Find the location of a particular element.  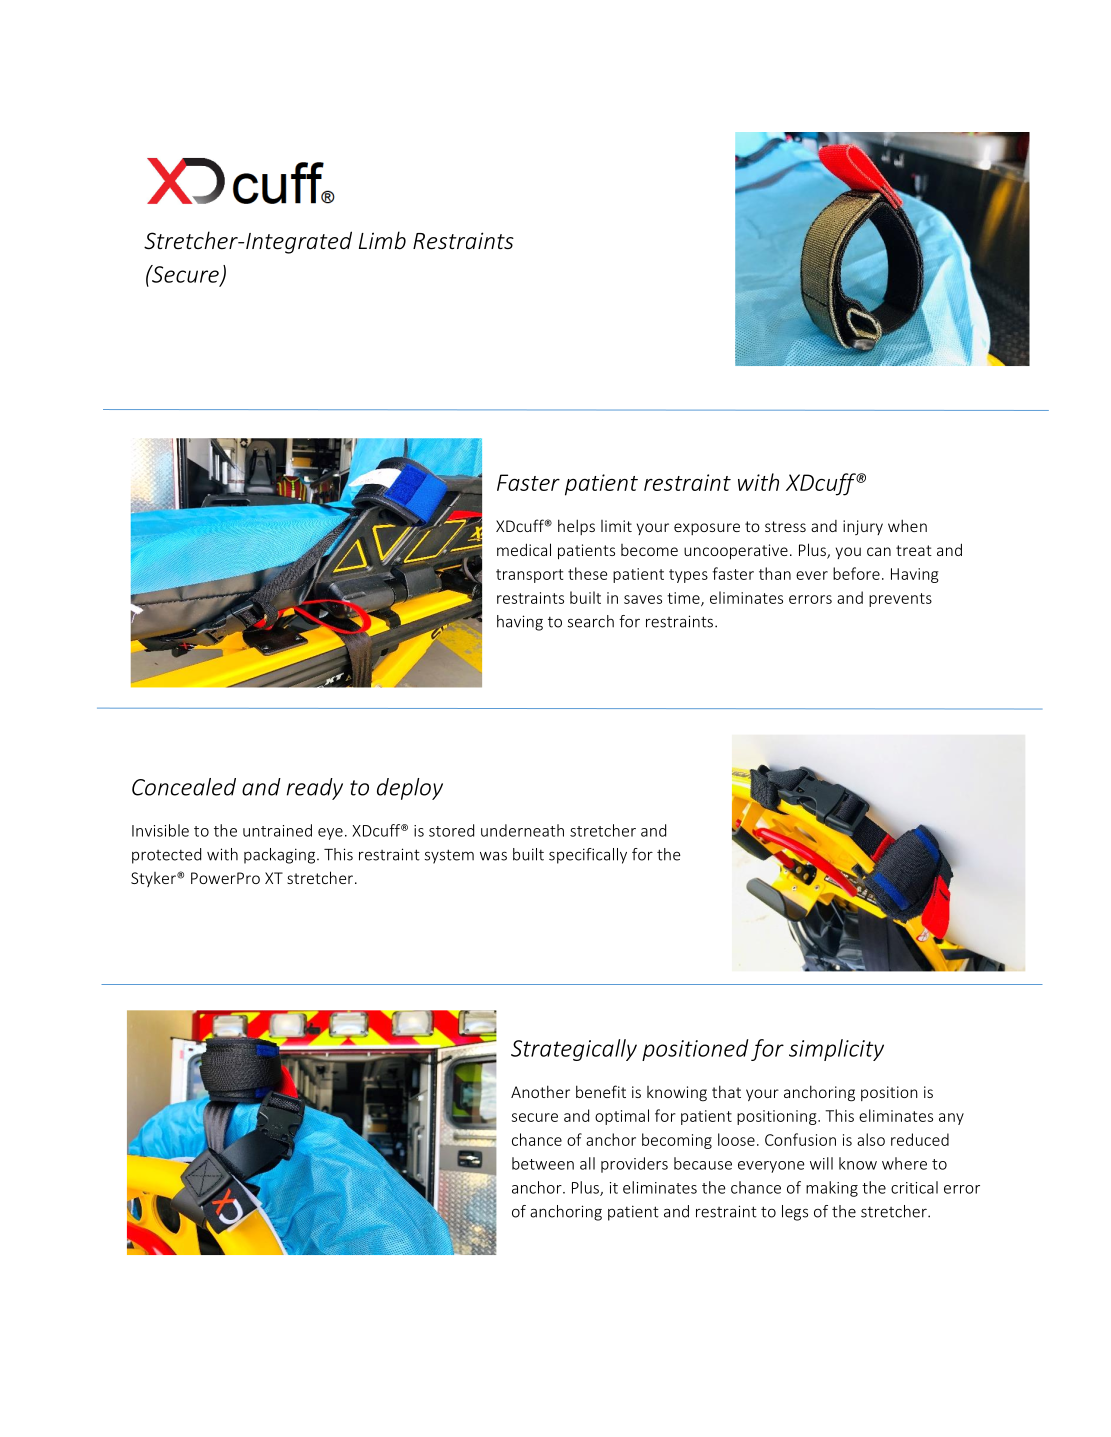

specifically is located at coordinates (588, 856).
